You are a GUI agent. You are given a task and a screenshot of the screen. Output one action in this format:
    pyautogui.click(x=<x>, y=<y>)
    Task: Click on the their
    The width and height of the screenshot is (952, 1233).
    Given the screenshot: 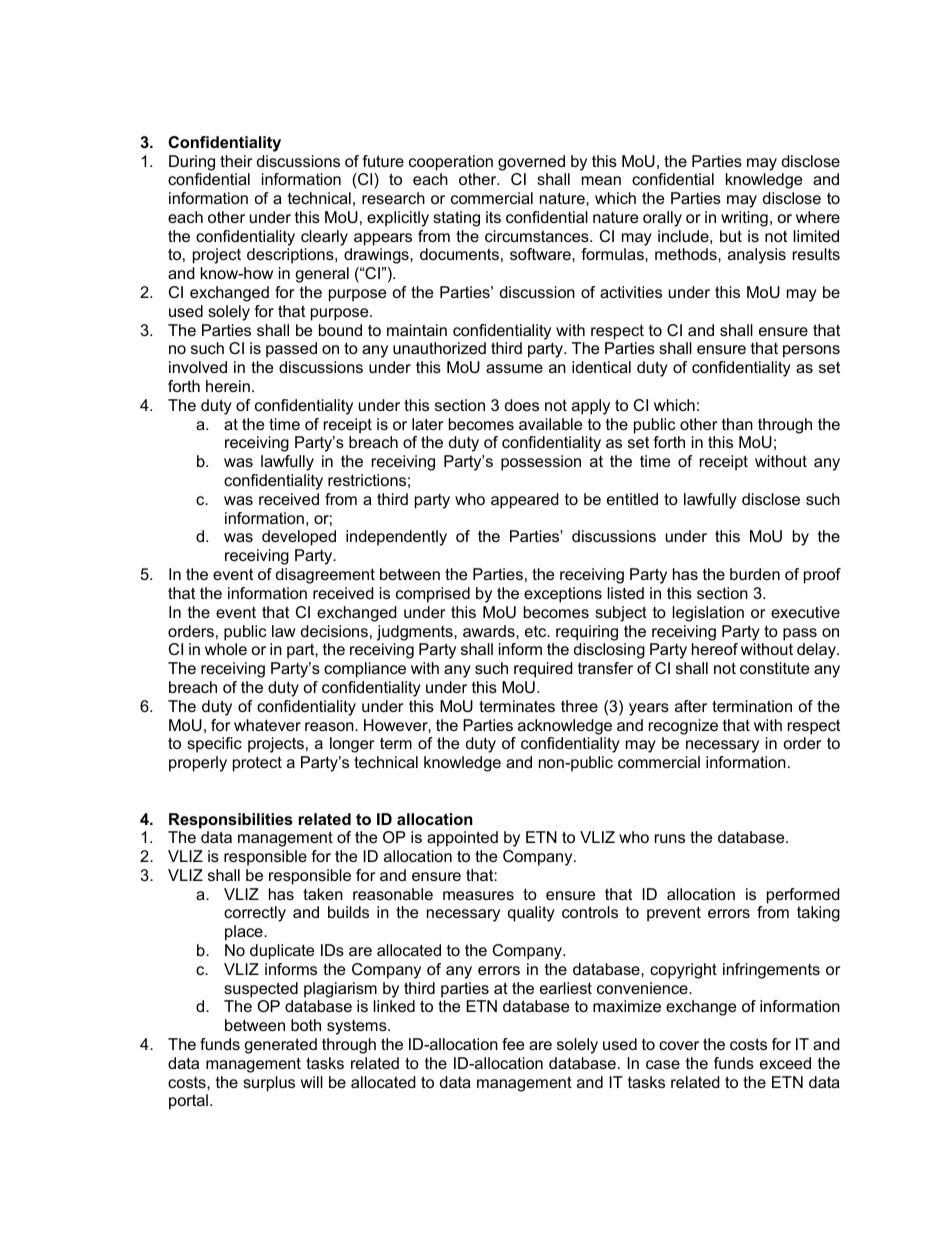 What is the action you would take?
    pyautogui.click(x=236, y=161)
